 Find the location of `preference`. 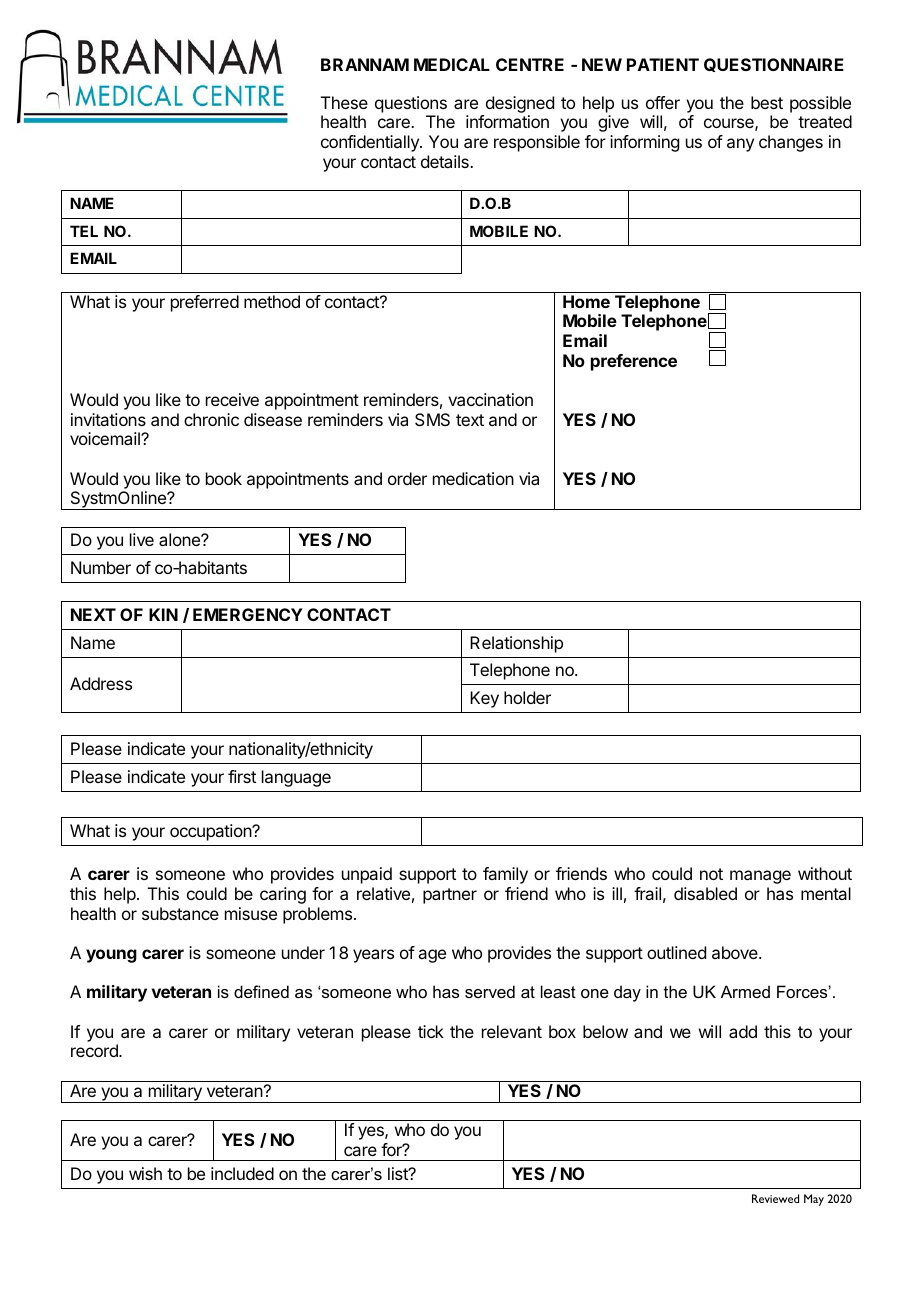

preference is located at coordinates (634, 362).
